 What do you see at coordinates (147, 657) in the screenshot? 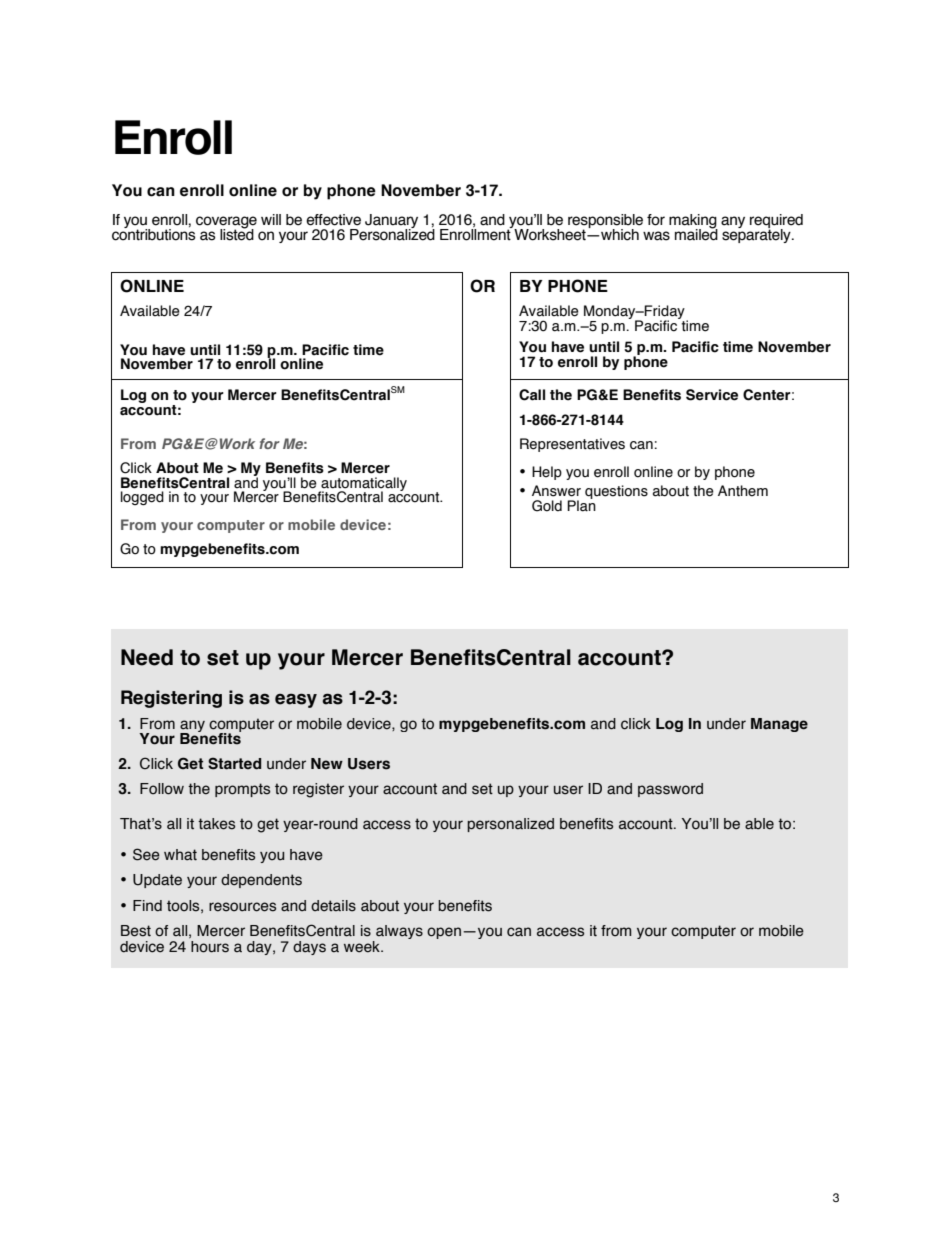
I see `Need` at bounding box center [147, 657].
